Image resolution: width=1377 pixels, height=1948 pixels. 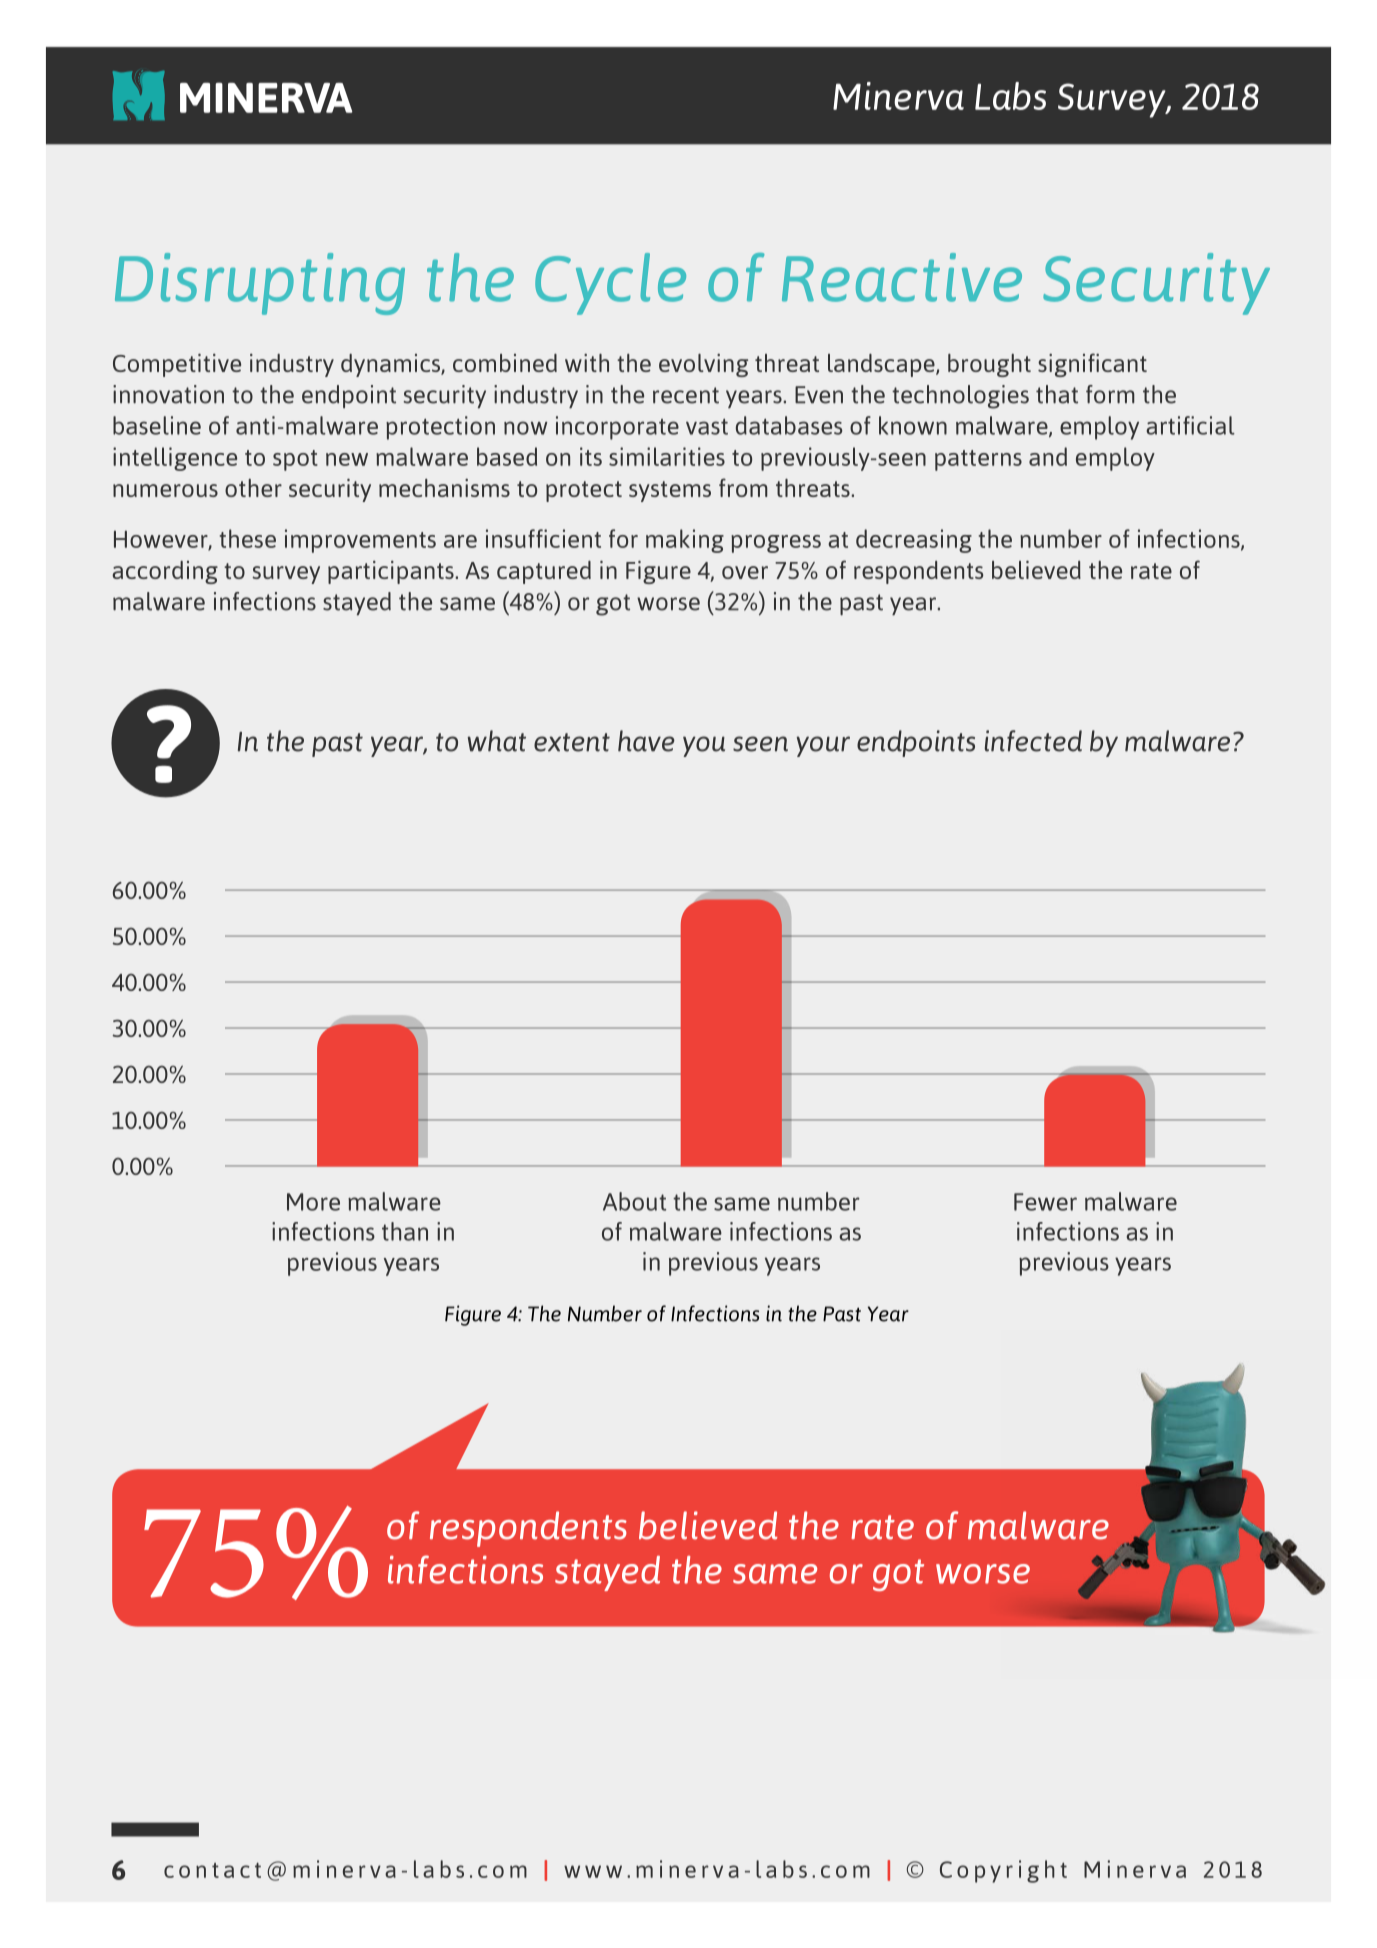 I want to click on participants, so click(x=392, y=572).
